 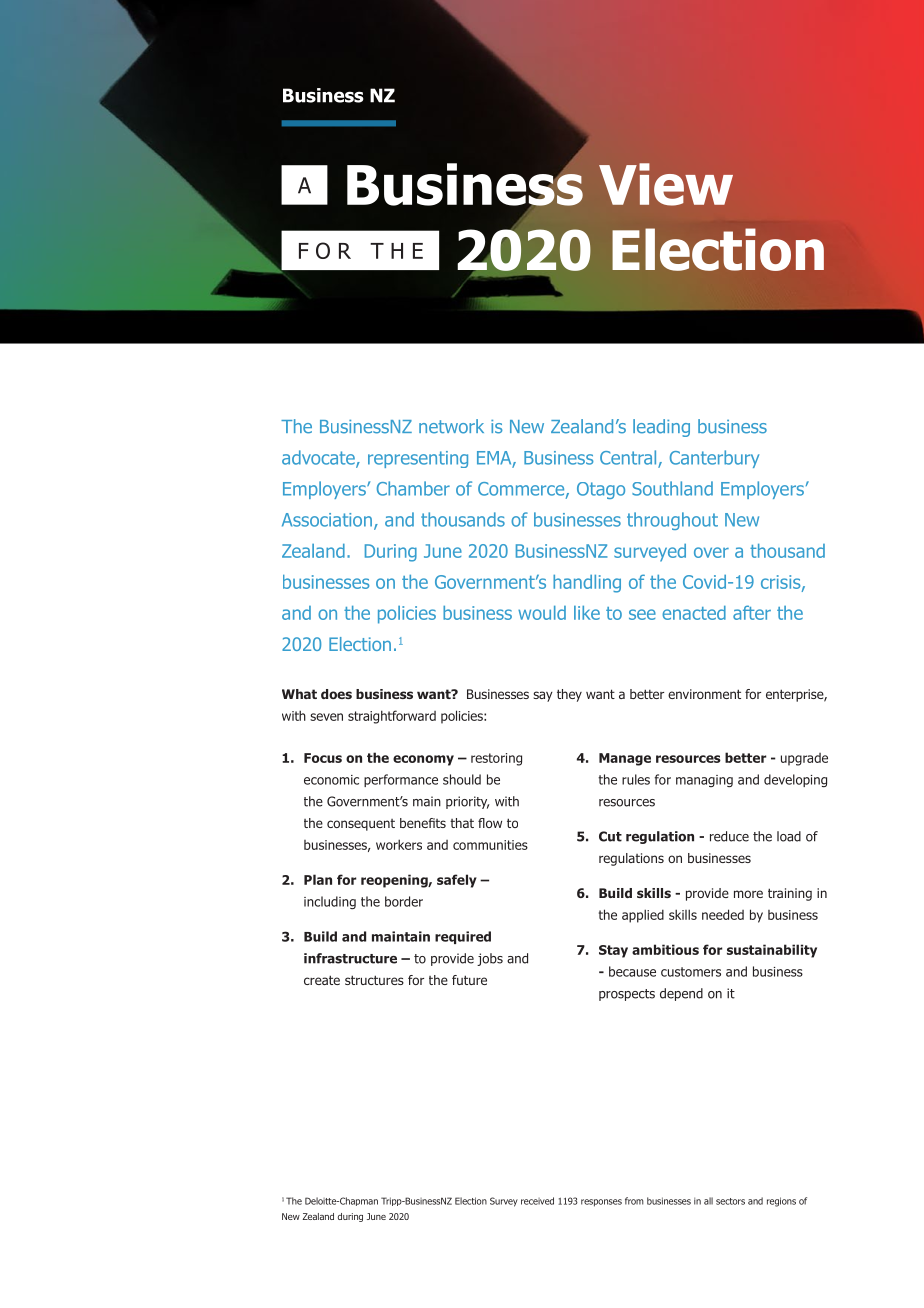 What do you see at coordinates (704, 694) in the image?
I see `environment` at bounding box center [704, 694].
